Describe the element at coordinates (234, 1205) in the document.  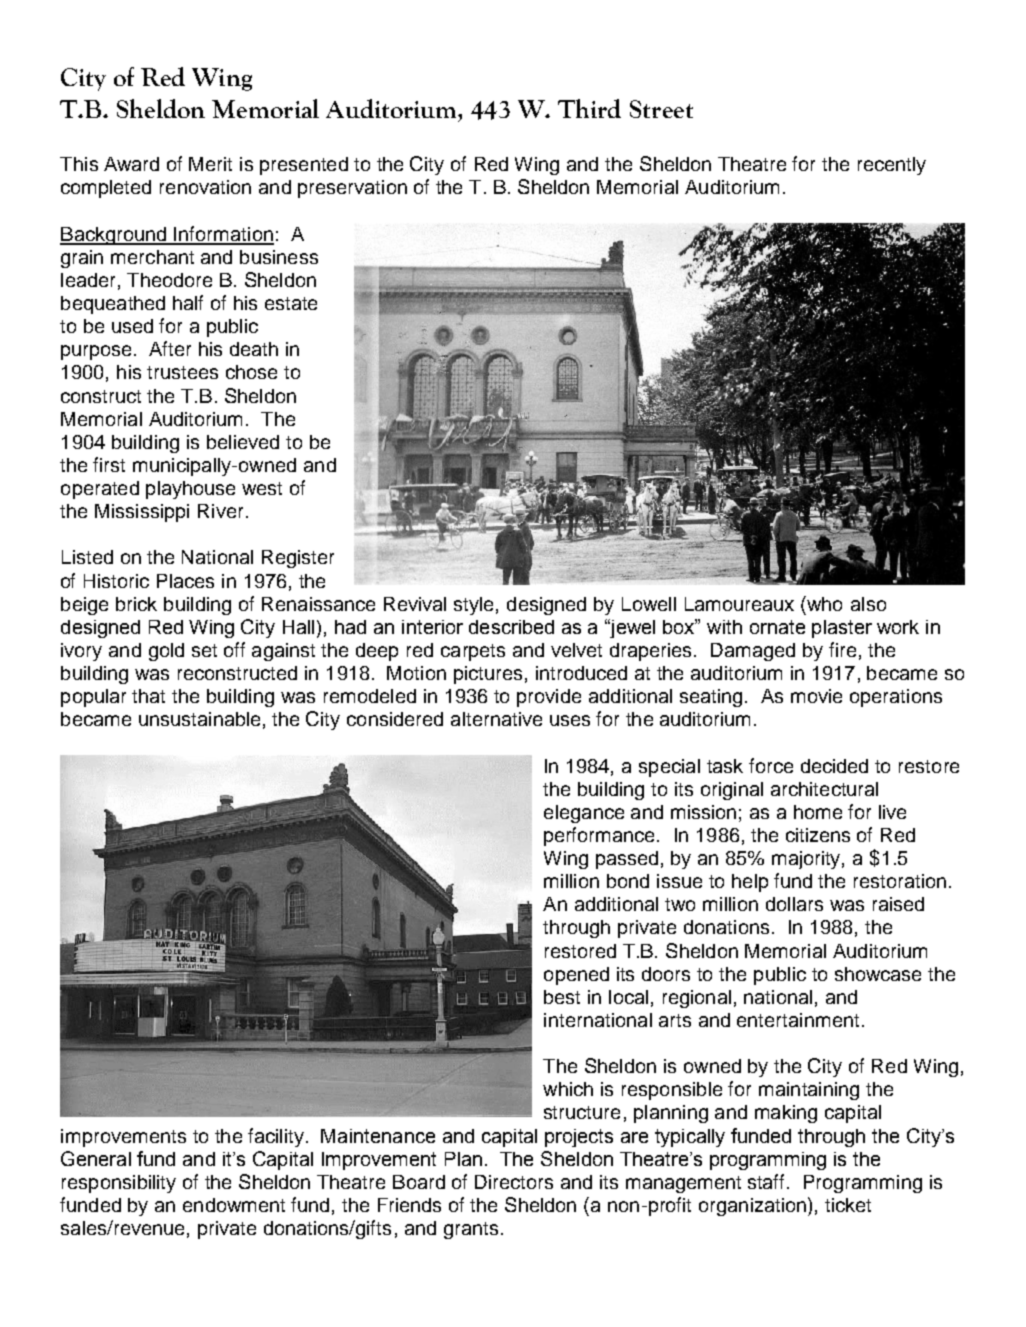
I see `endowment` at that location.
